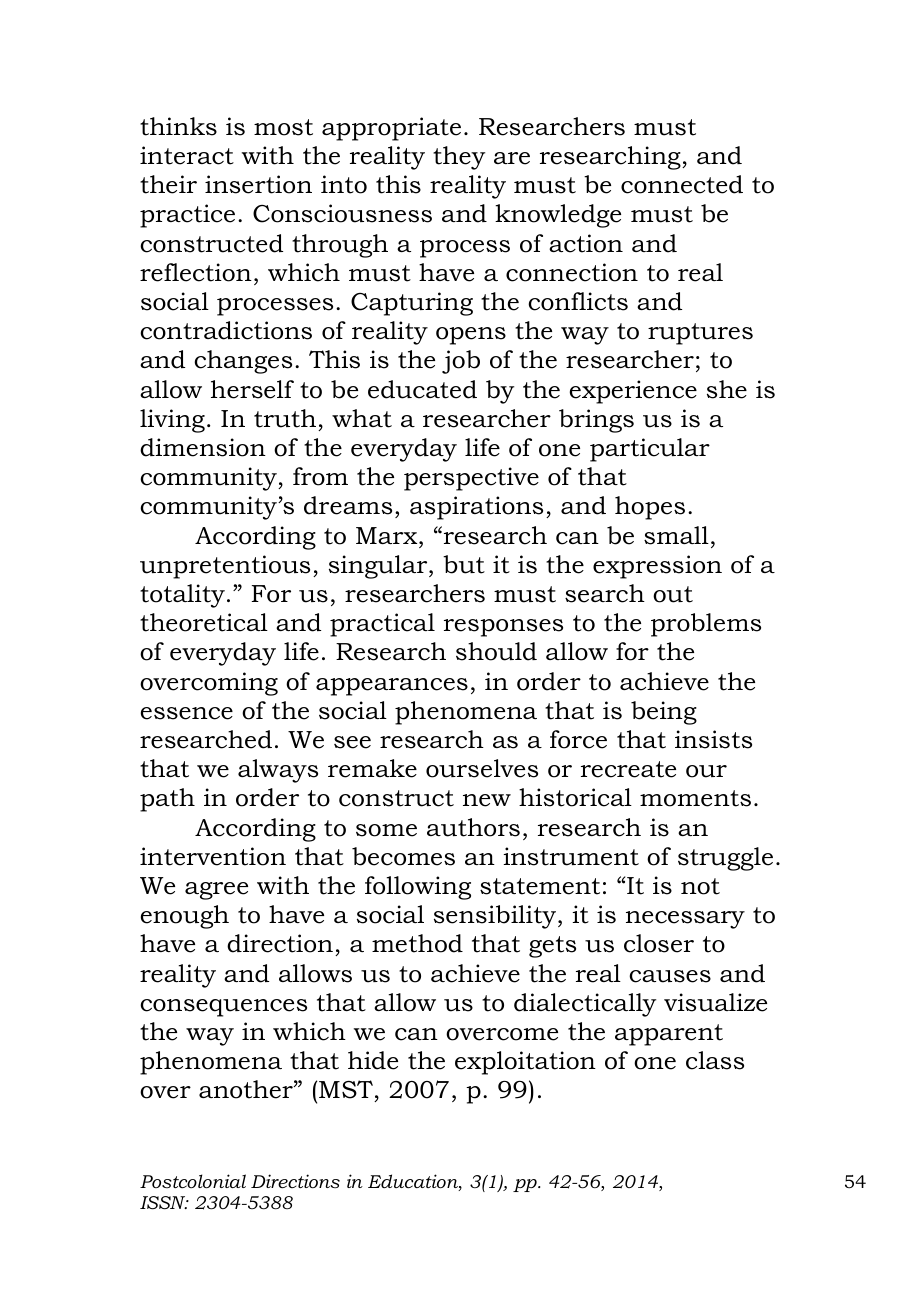 This screenshot has width=924, height=1309. Describe the element at coordinates (695, 798) in the screenshot. I see `moments` at that location.
